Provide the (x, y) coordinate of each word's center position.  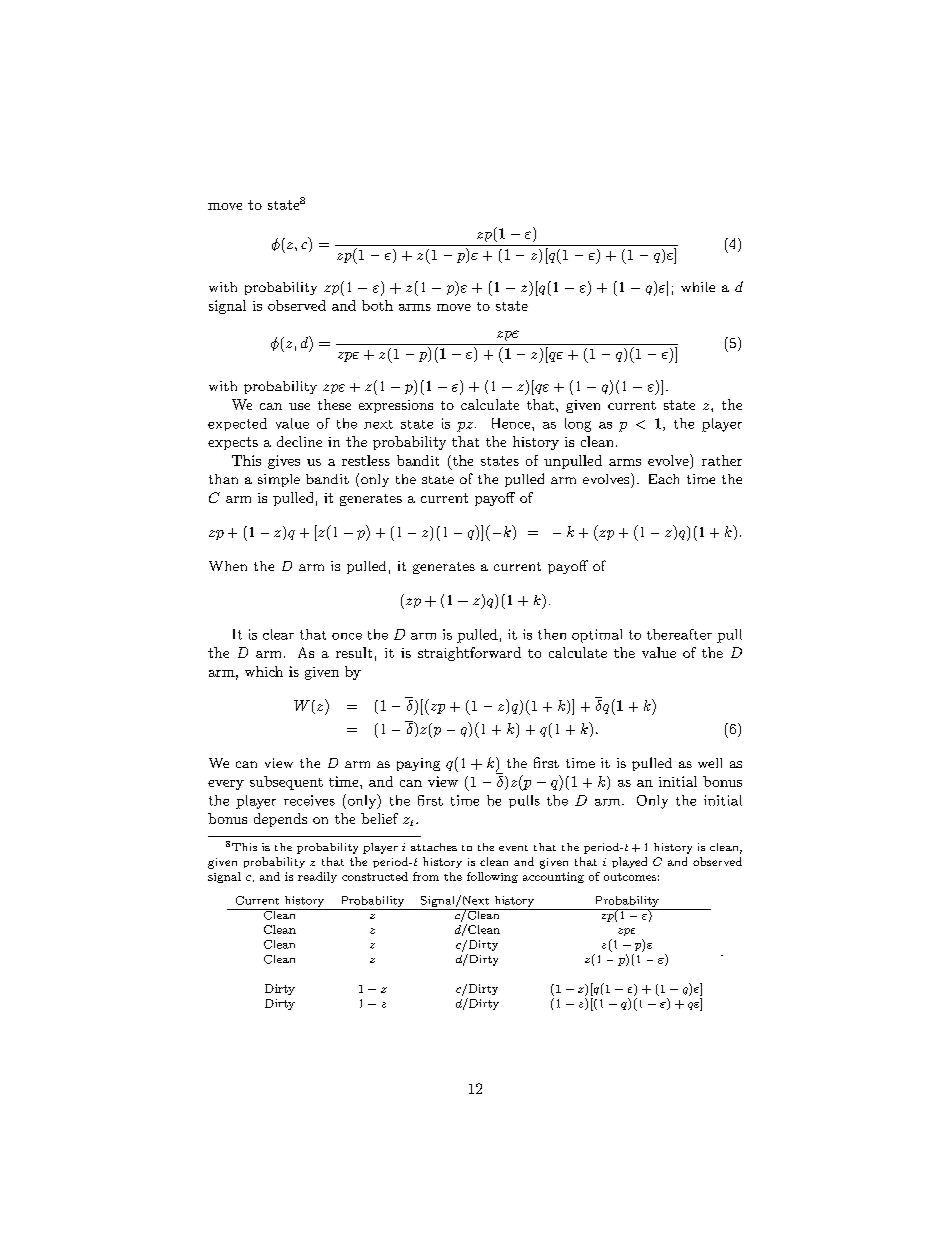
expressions (396, 406)
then (552, 634)
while (698, 287)
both (377, 305)
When (228, 566)
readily (317, 877)
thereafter (679, 634)
